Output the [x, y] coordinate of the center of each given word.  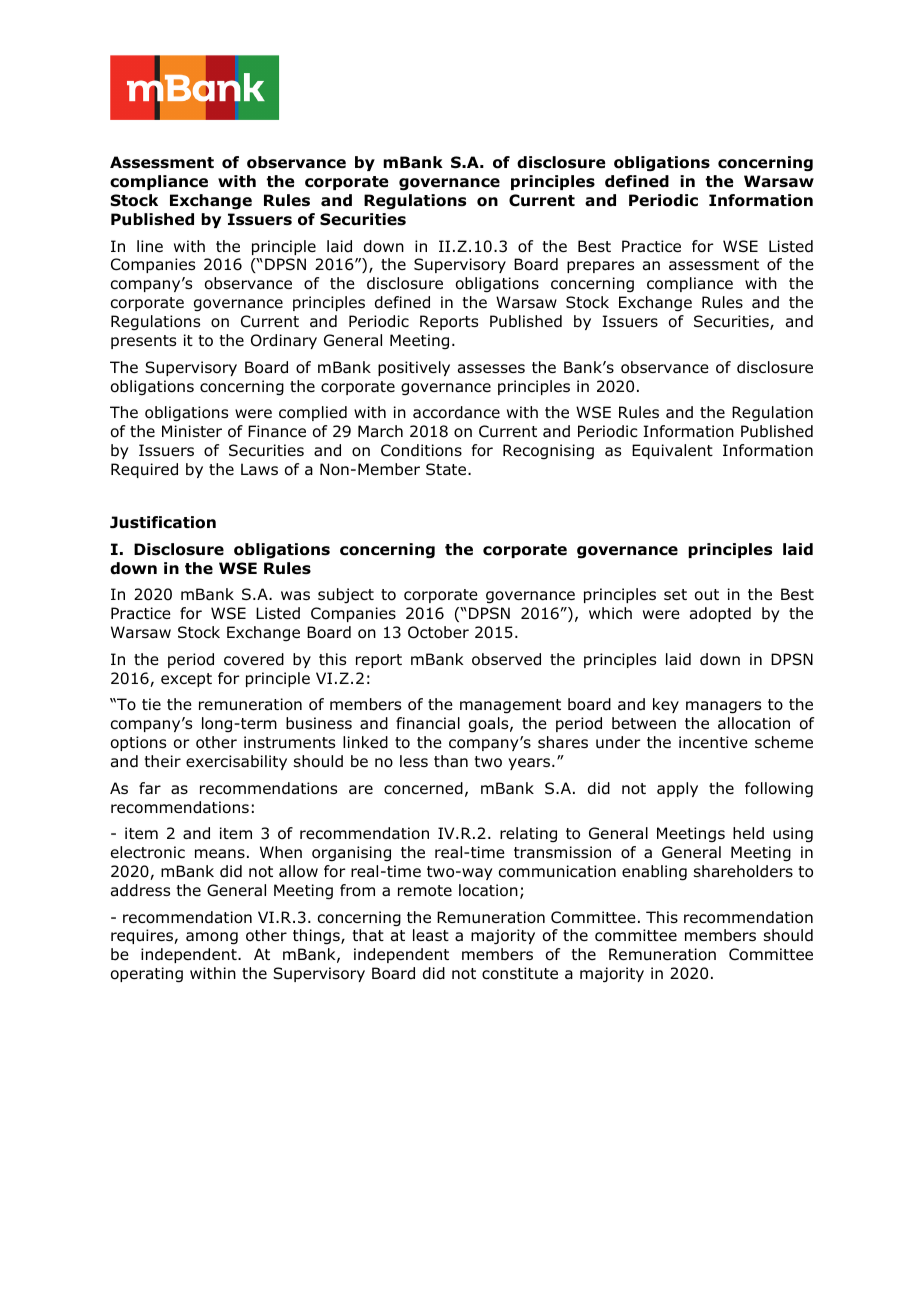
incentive [713, 742]
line [150, 246]
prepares [600, 267]
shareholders [743, 871]
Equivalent [672, 451]
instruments [289, 742]
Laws [259, 469]
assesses [491, 369]
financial [428, 723]
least [431, 935]
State [447, 469]
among [212, 938]
